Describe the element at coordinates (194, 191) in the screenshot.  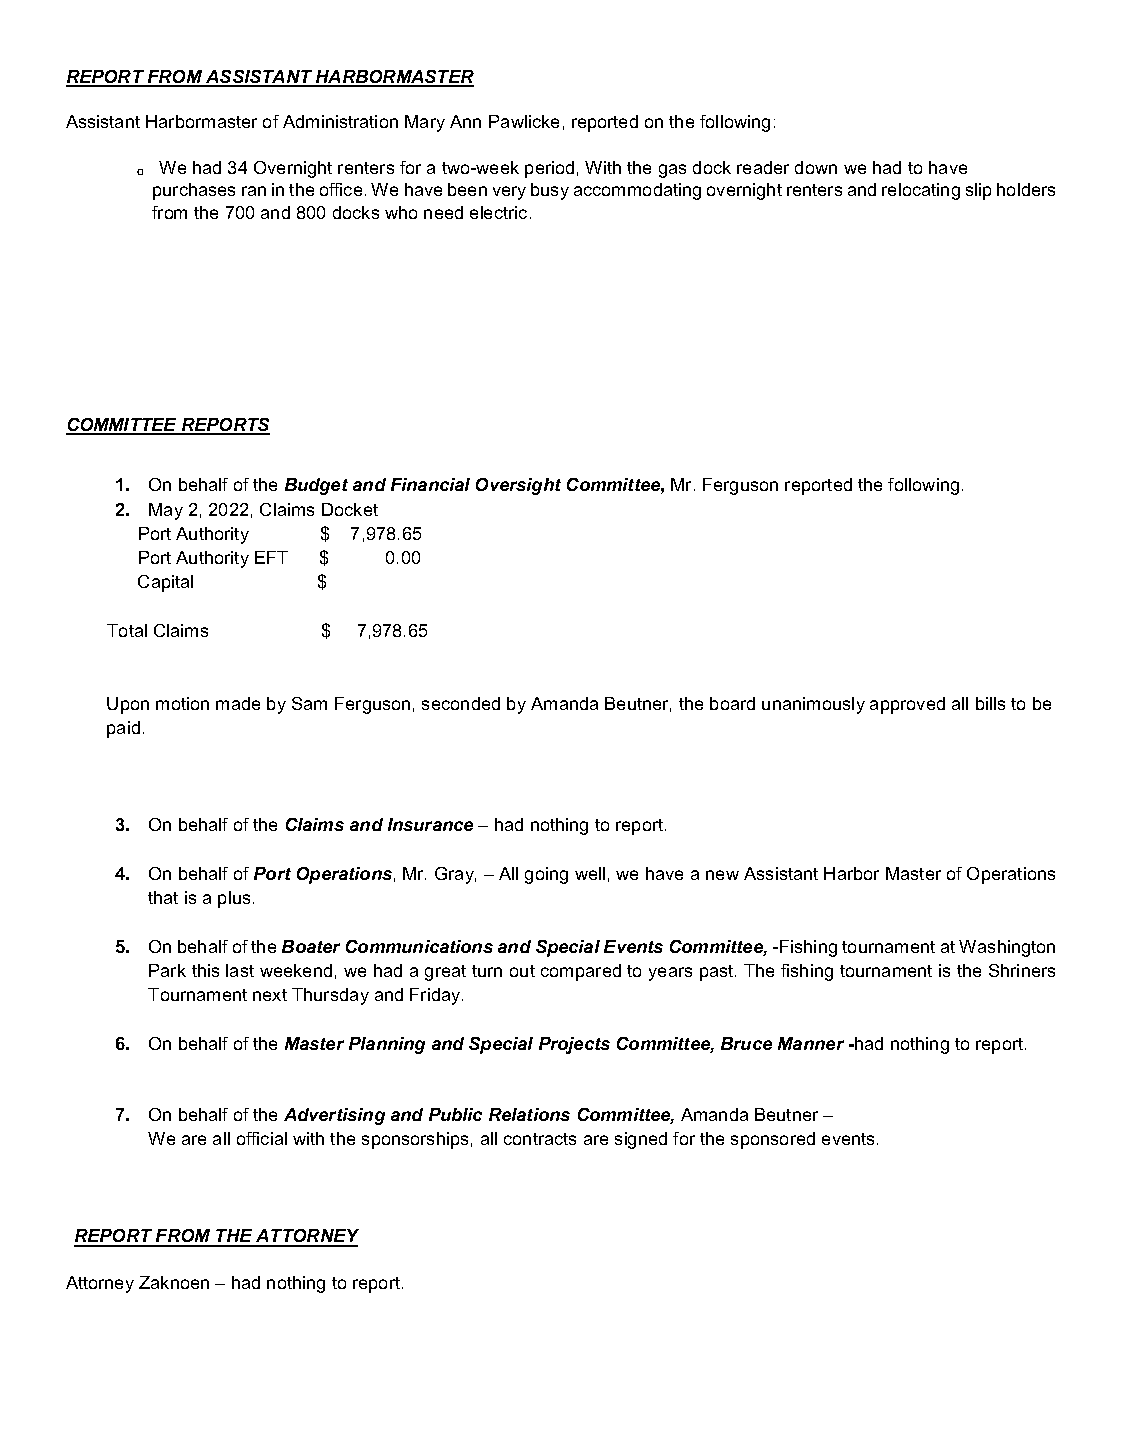
I see `purchases` at that location.
